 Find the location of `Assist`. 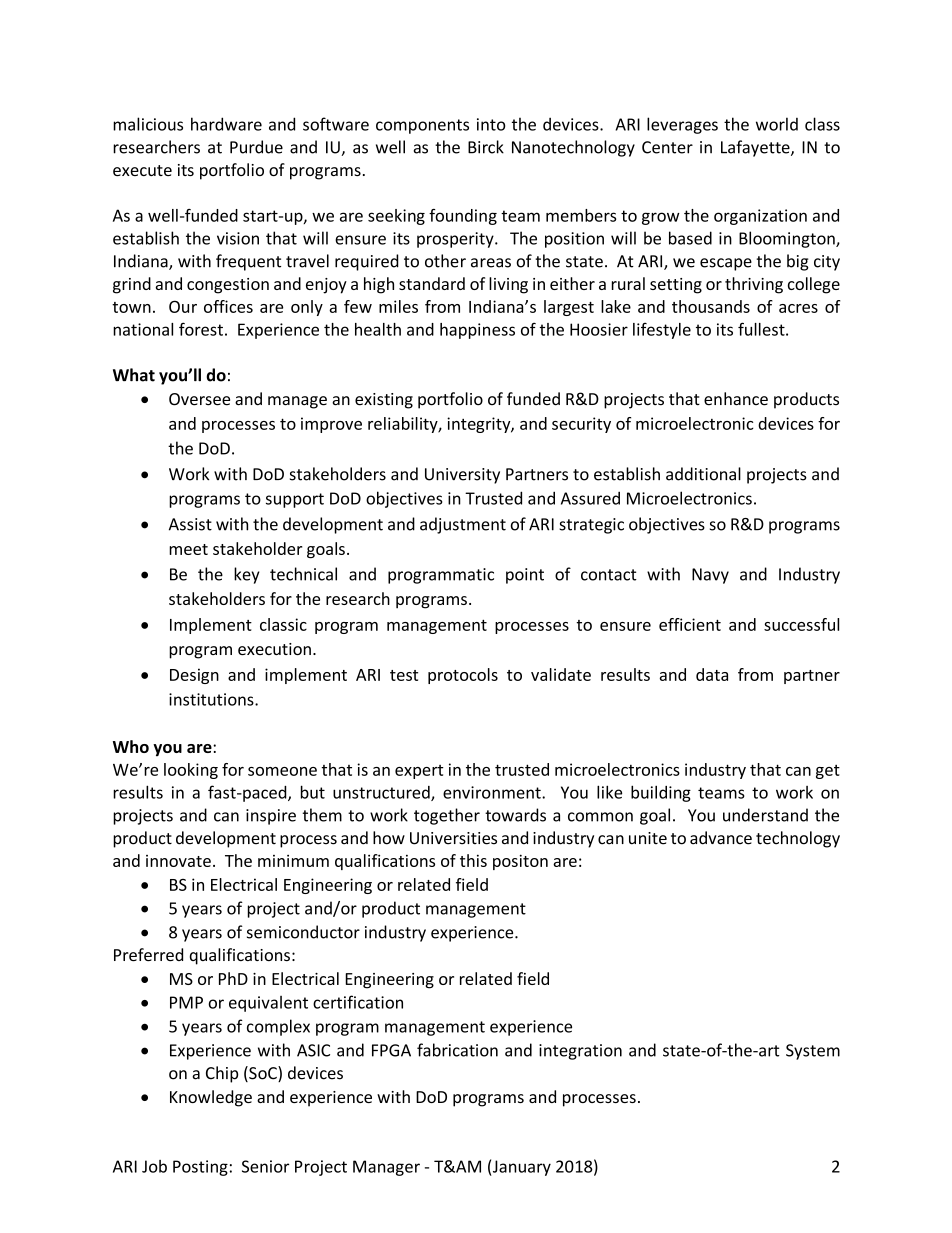

Assist is located at coordinates (190, 524).
